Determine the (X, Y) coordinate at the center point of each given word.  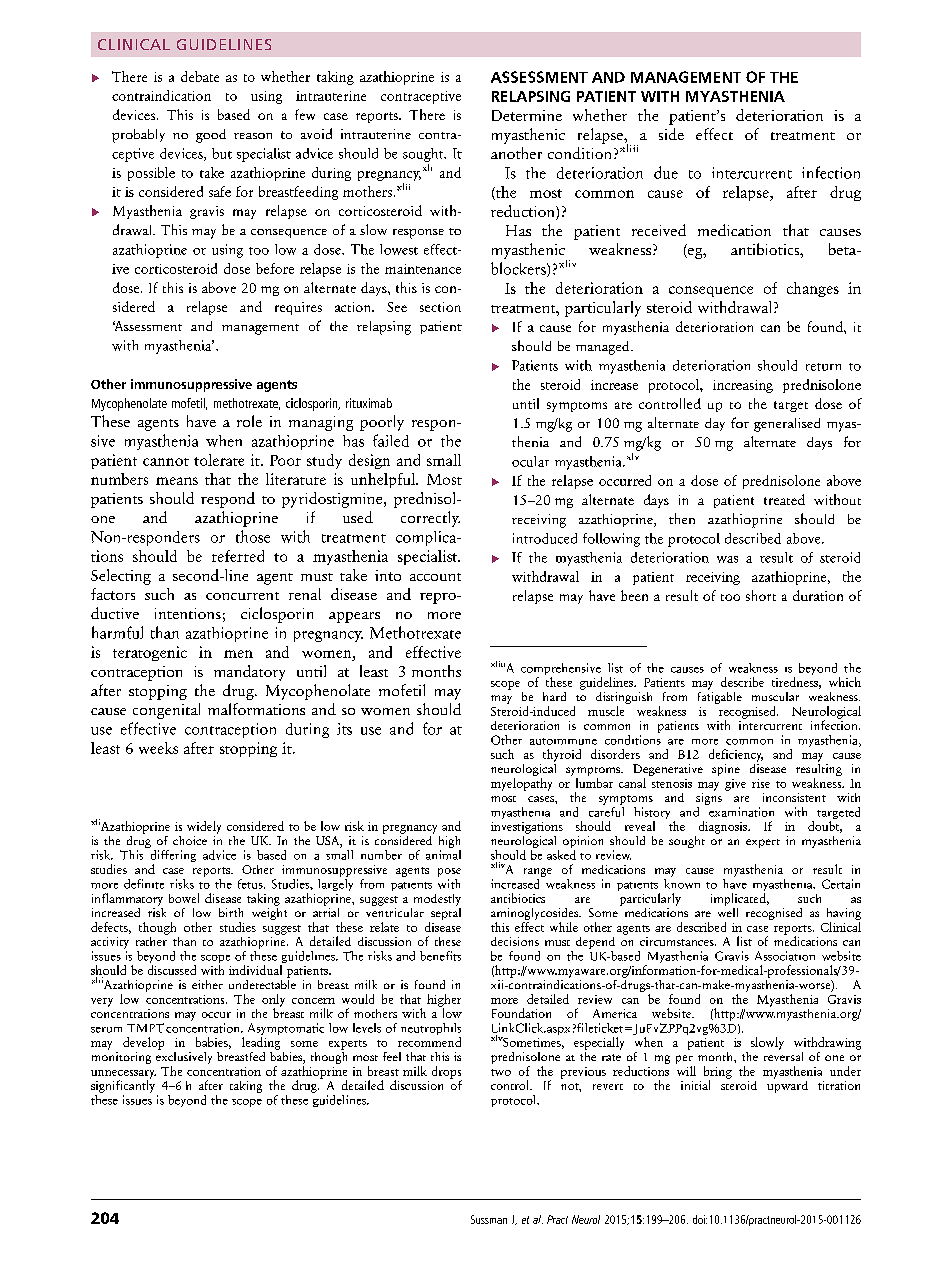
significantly (123, 1085)
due (666, 172)
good (211, 136)
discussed (172, 970)
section (440, 307)
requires (298, 308)
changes (813, 289)
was (727, 559)
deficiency (736, 755)
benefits (440, 956)
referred (238, 556)
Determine (527, 115)
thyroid (562, 755)
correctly (430, 519)
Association (785, 956)
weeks (158, 748)
